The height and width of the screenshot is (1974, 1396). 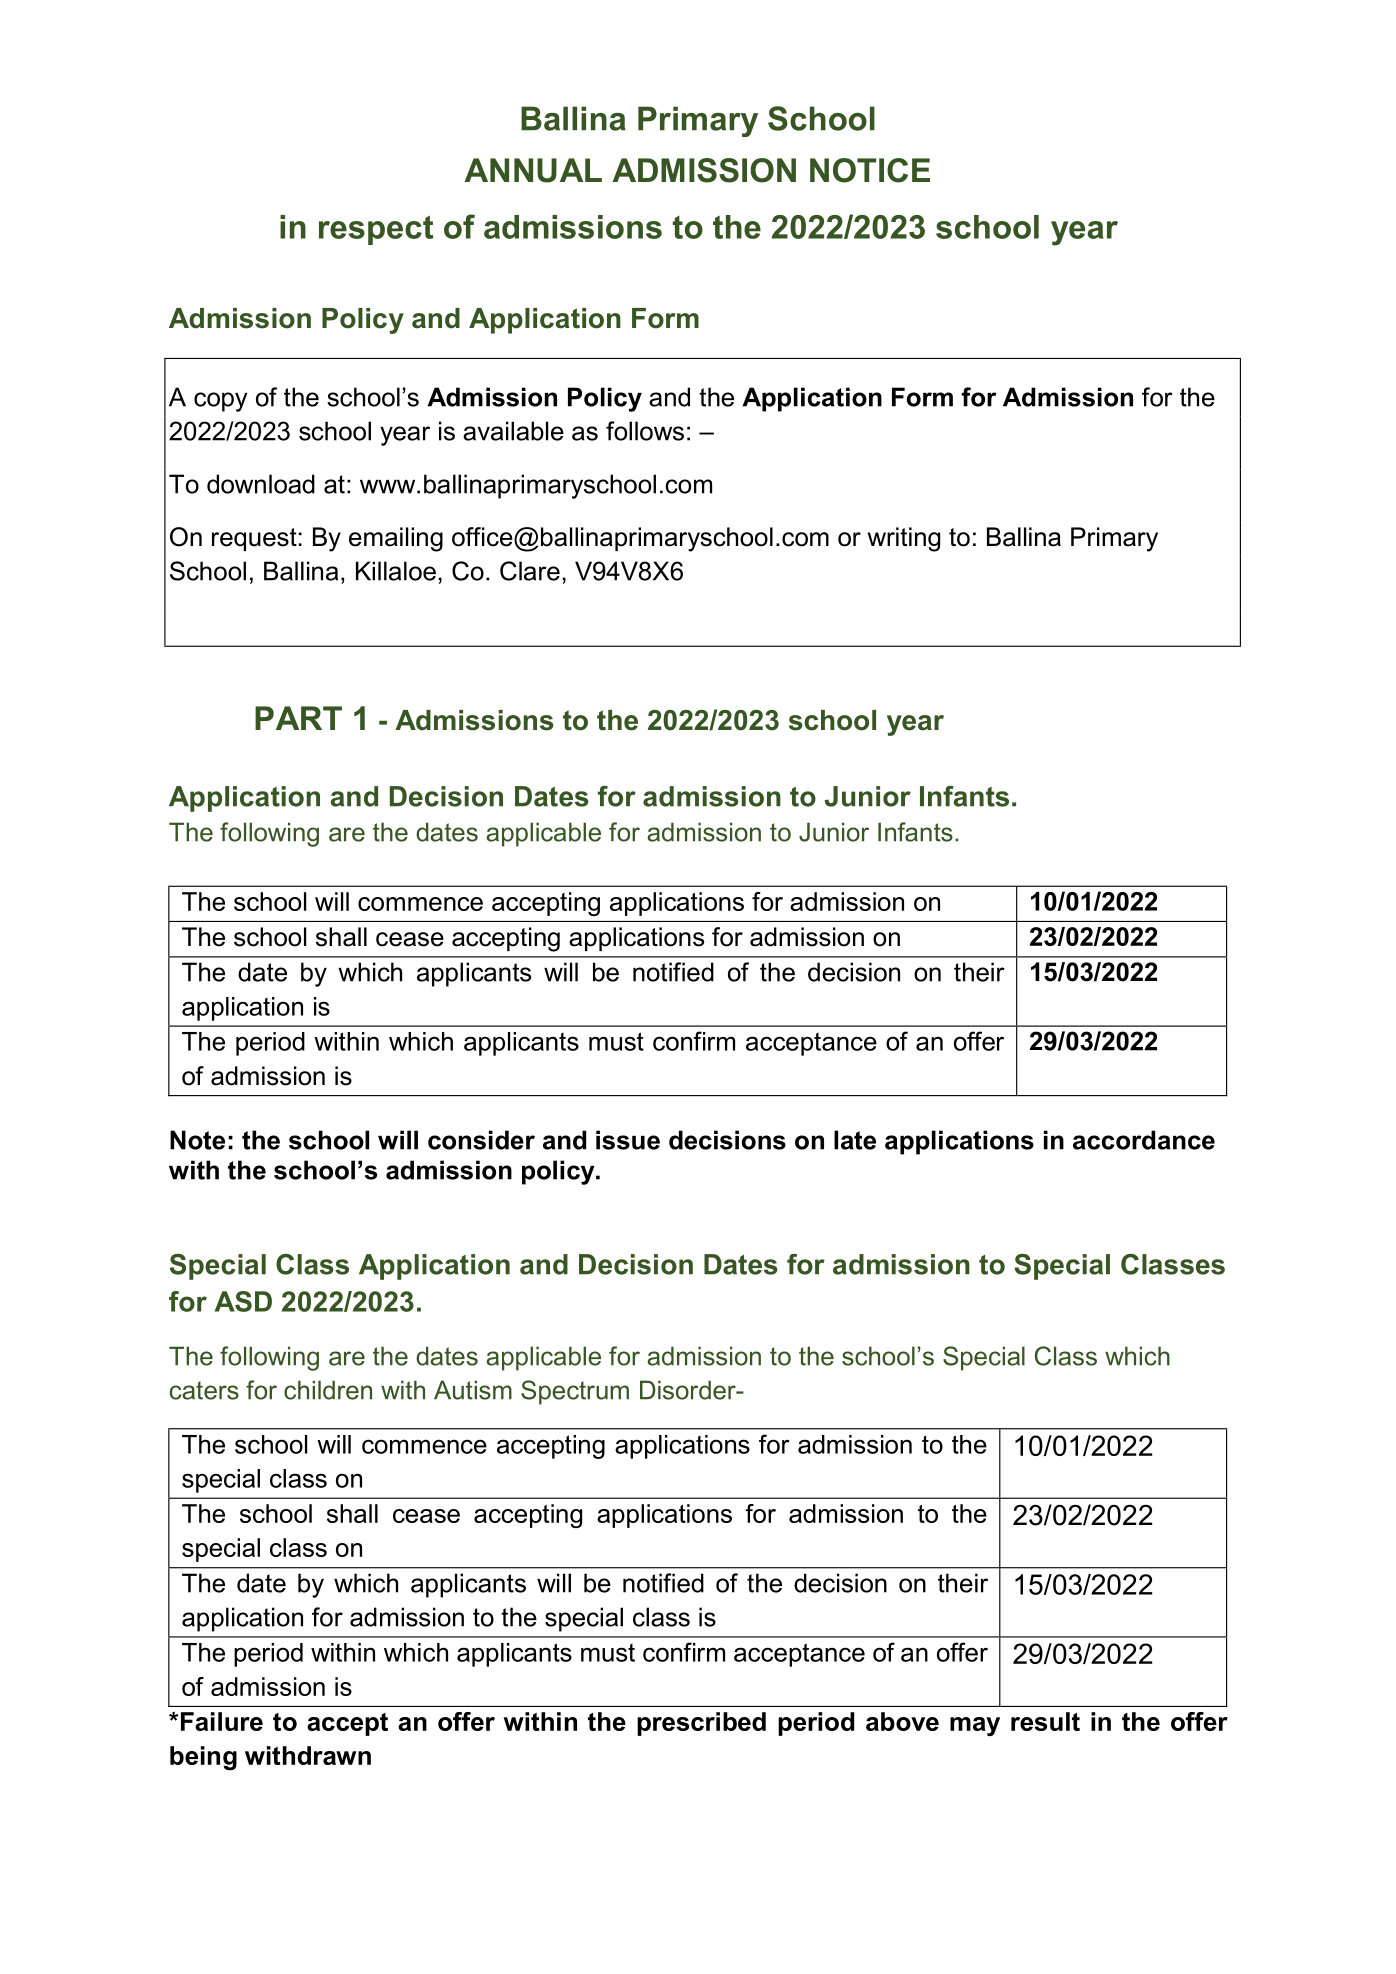 I want to click on Failure, so click(x=222, y=1721).
